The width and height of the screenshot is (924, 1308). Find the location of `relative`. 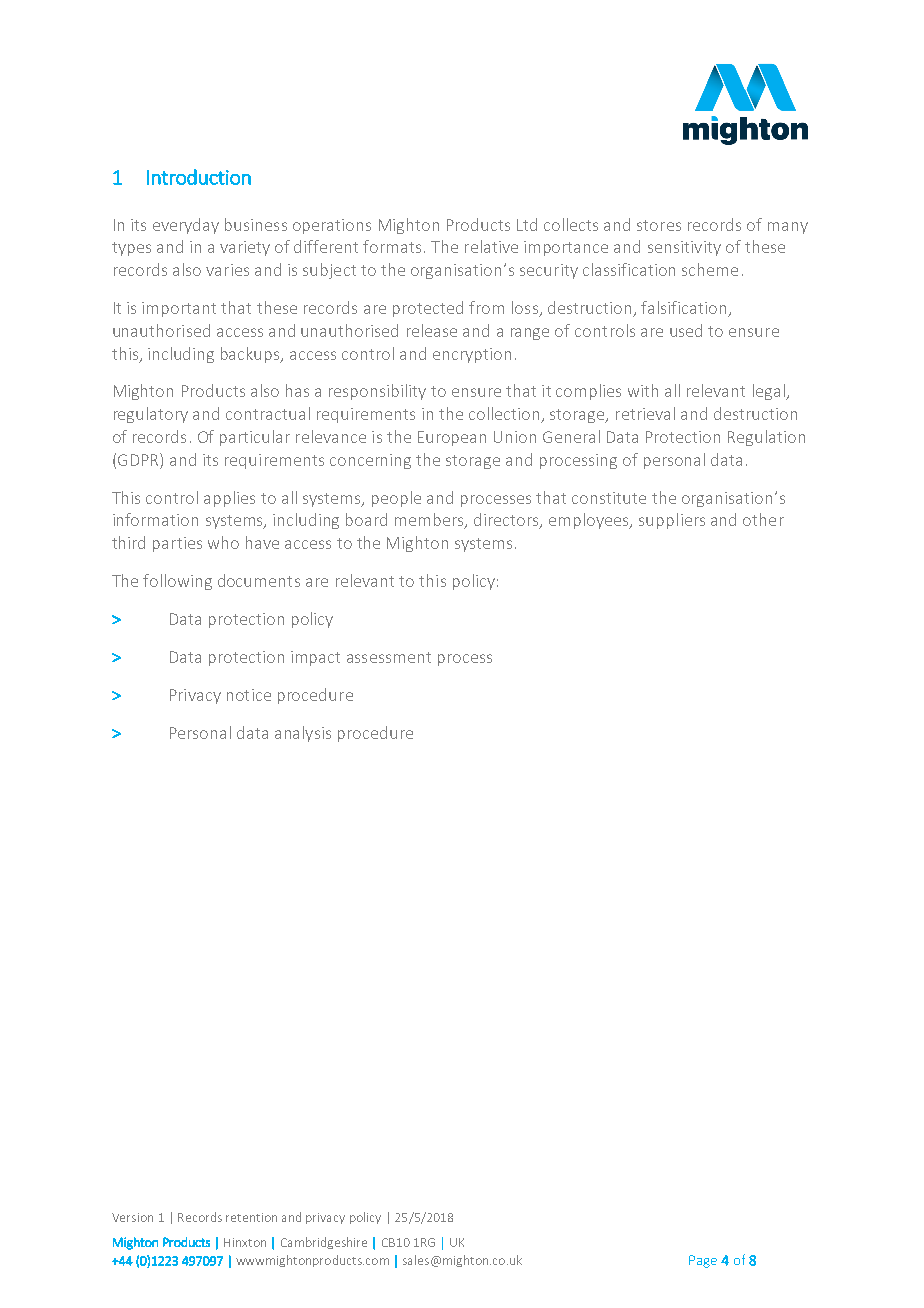

relative is located at coordinates (491, 246).
